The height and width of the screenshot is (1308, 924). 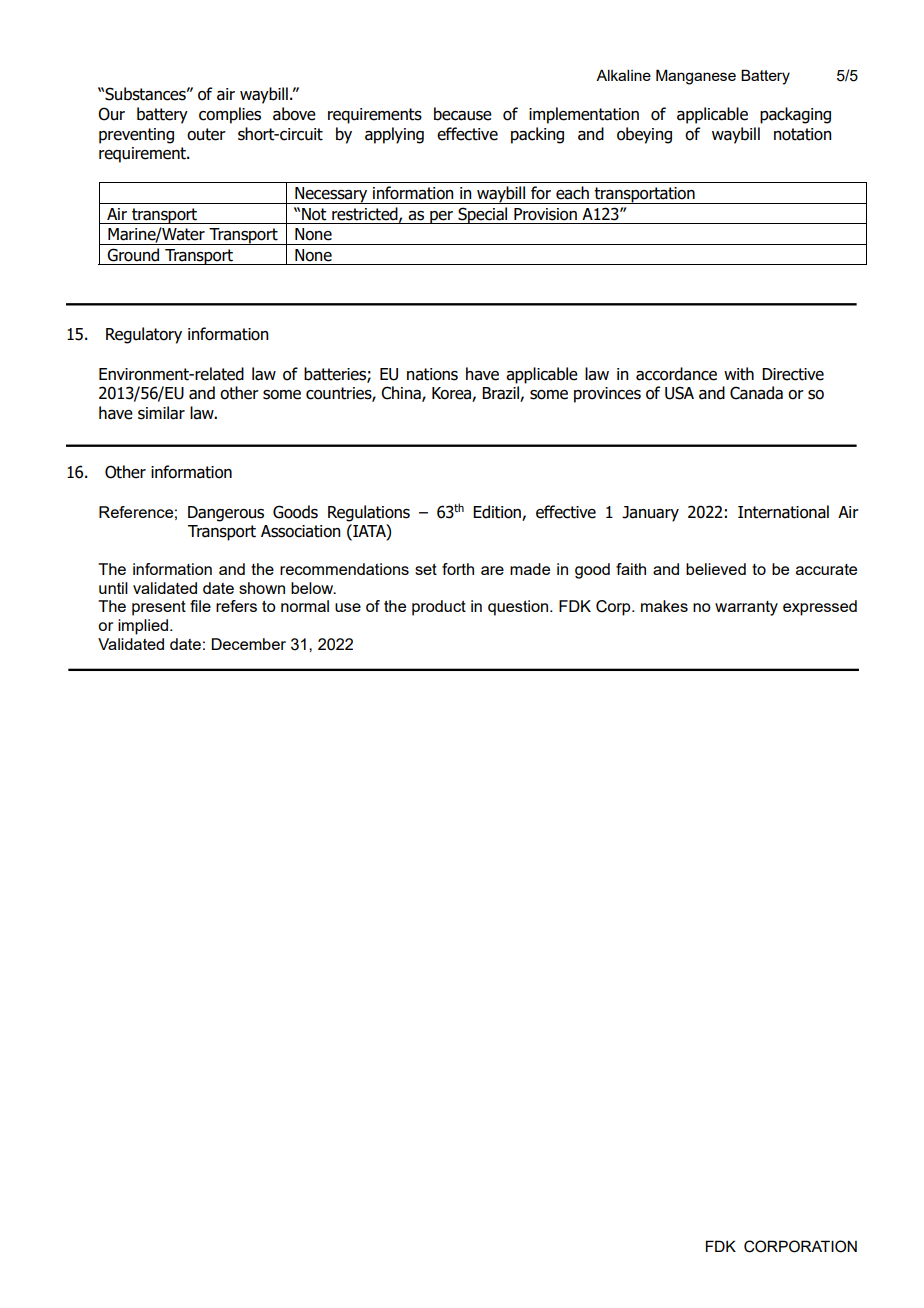 What do you see at coordinates (739, 374) in the screenshot?
I see `with` at bounding box center [739, 374].
